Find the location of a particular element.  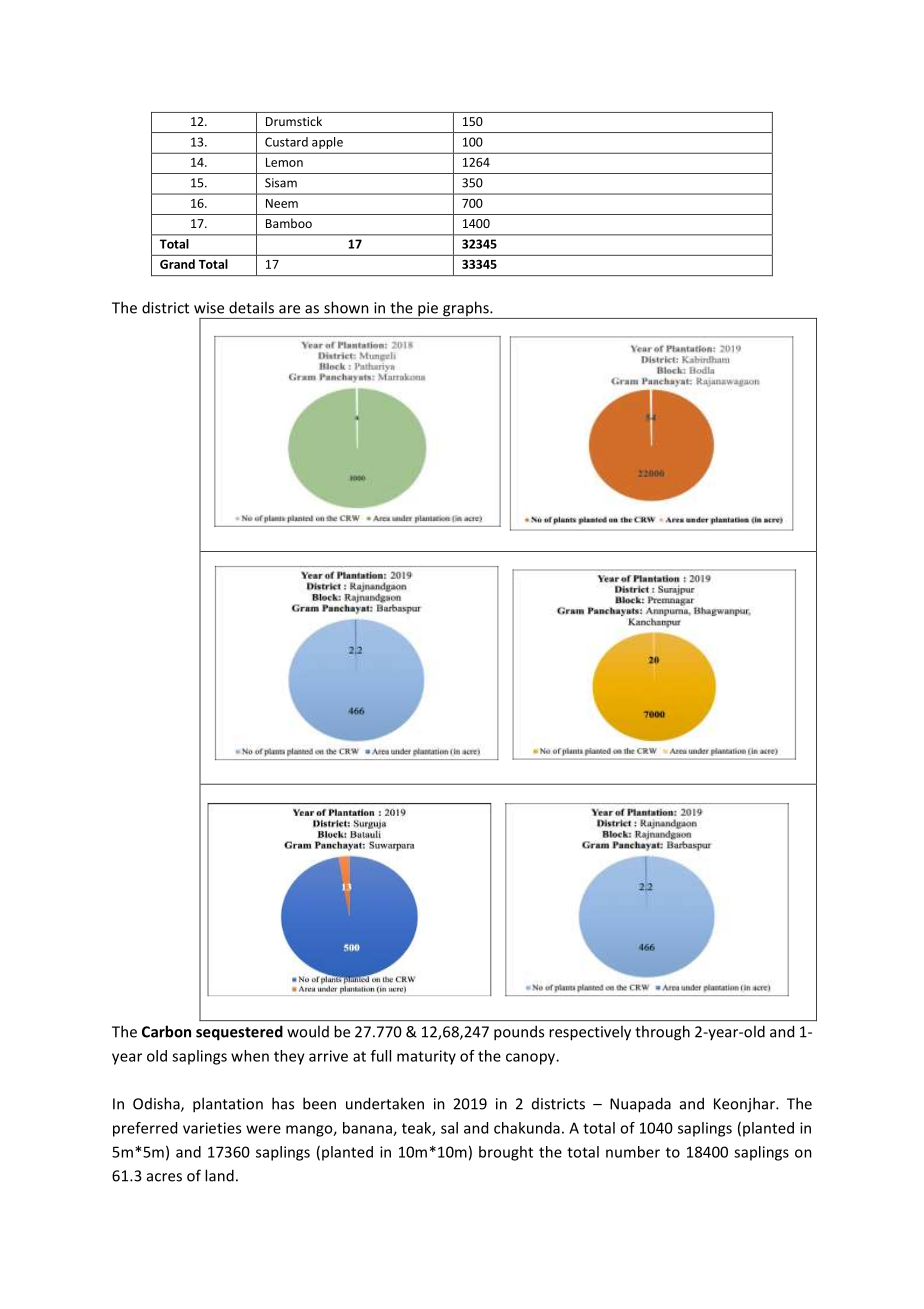

varieties is located at coordinates (212, 1128).
